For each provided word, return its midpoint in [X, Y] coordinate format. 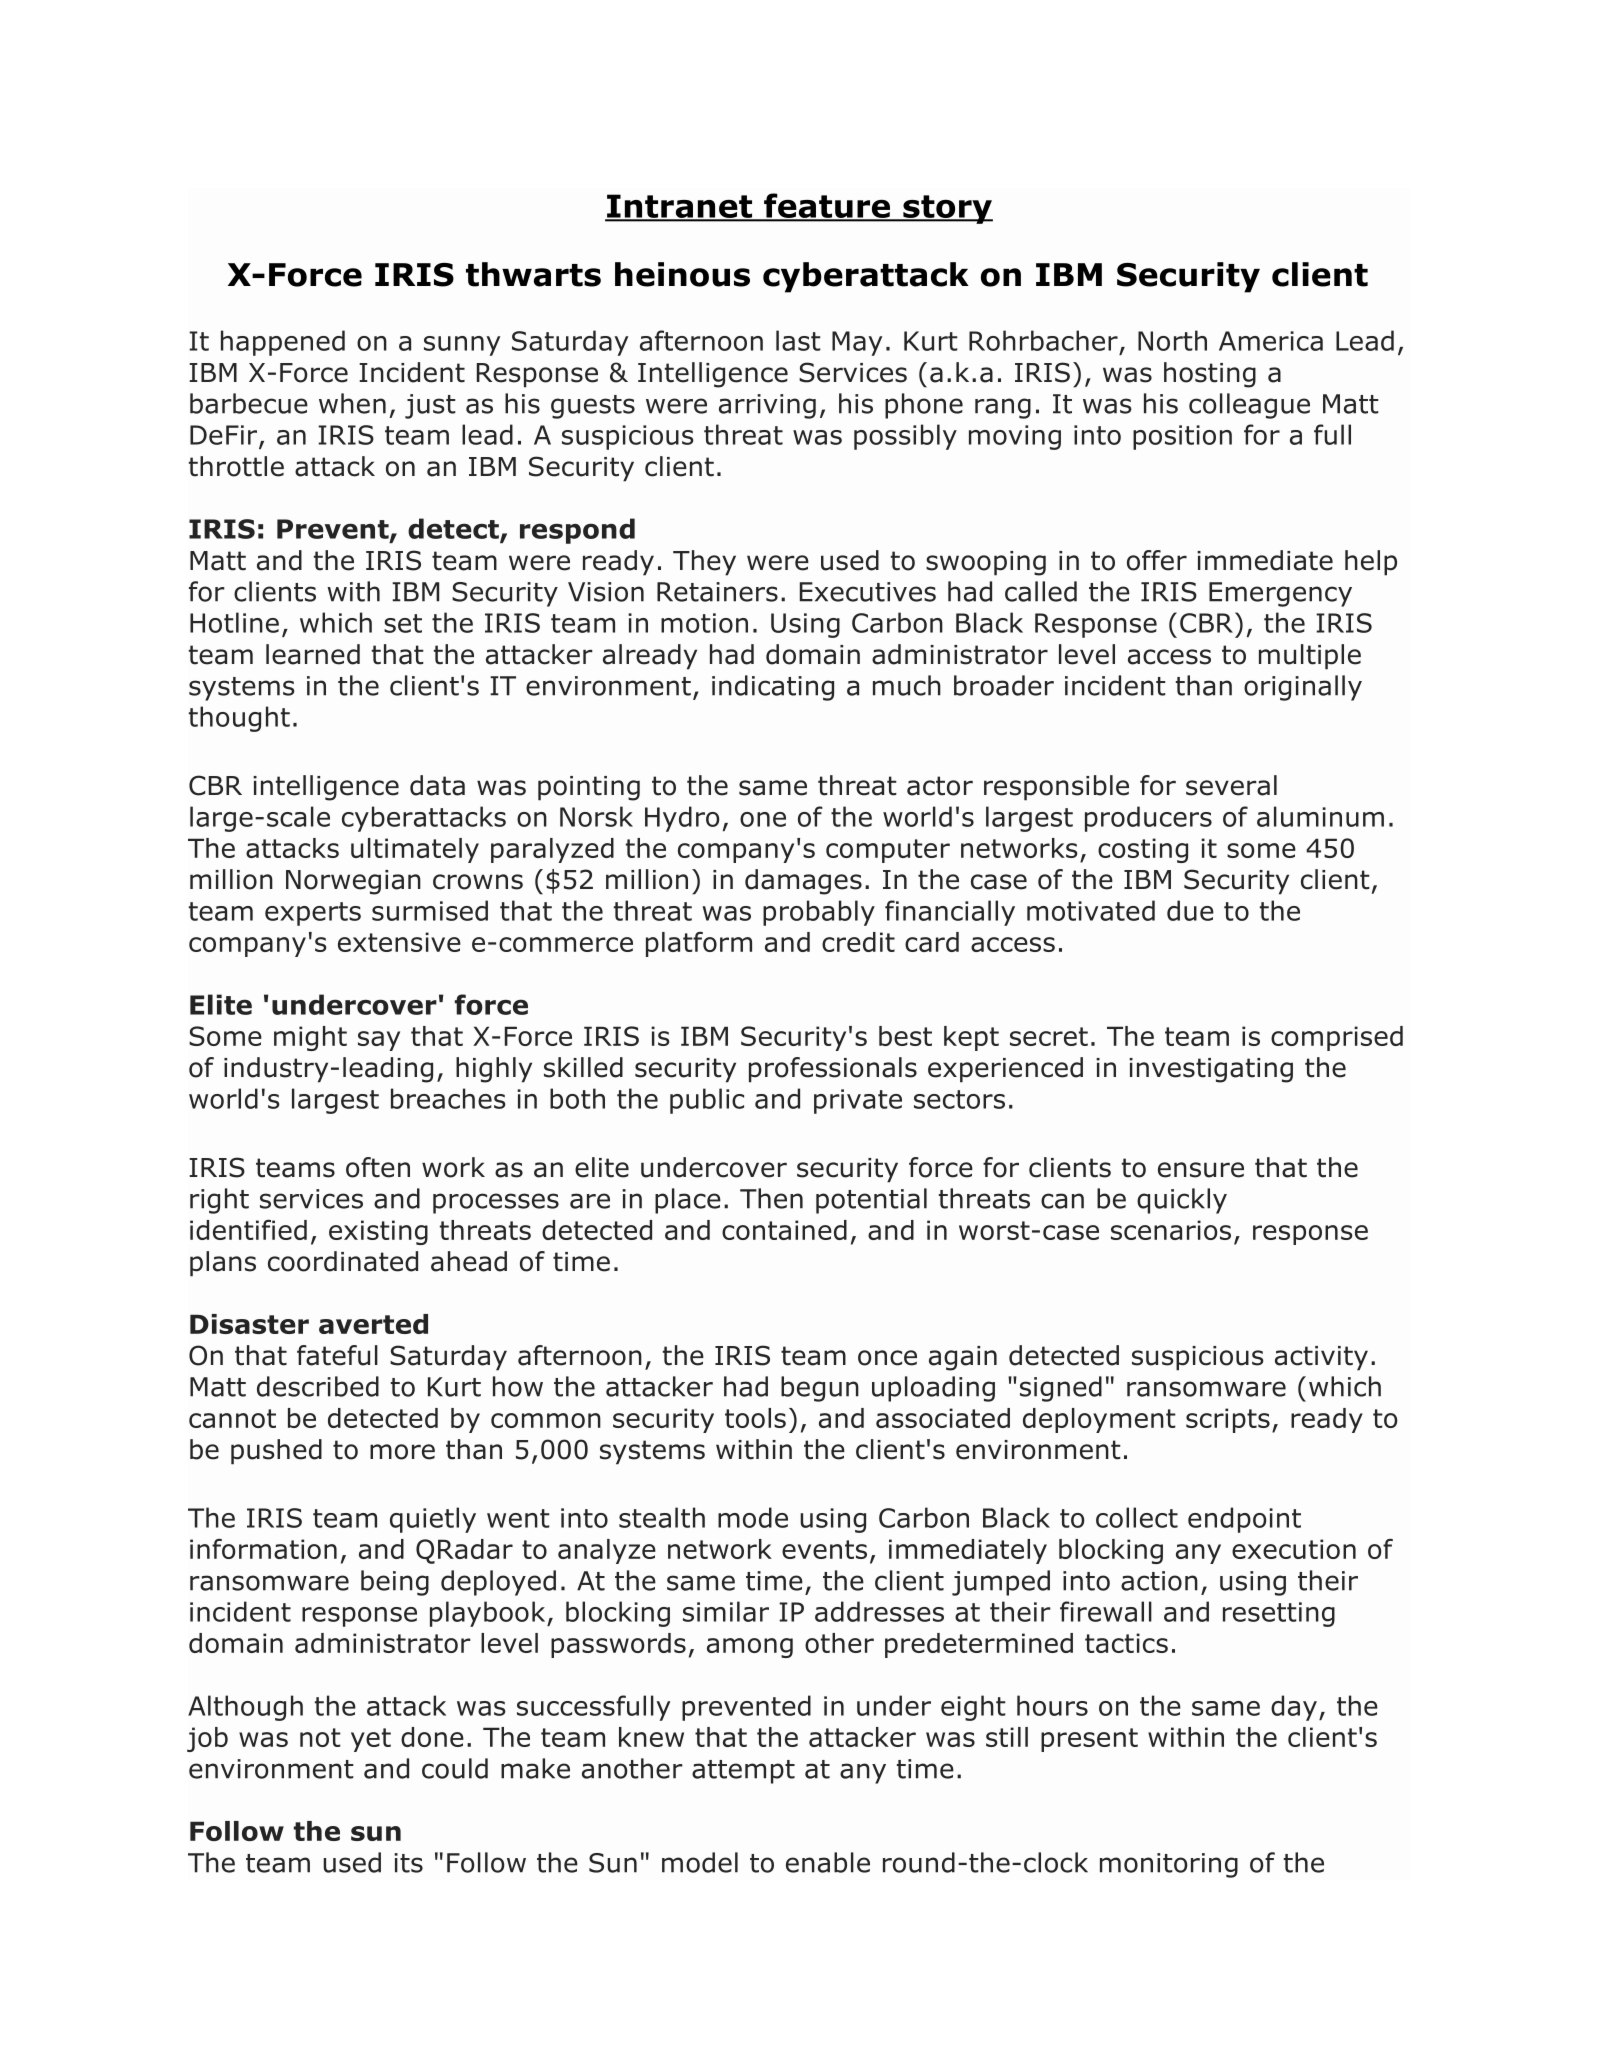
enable [828, 1862]
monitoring [1169, 1865]
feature [826, 206]
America [1271, 341]
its [408, 1863]
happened [283, 343]
